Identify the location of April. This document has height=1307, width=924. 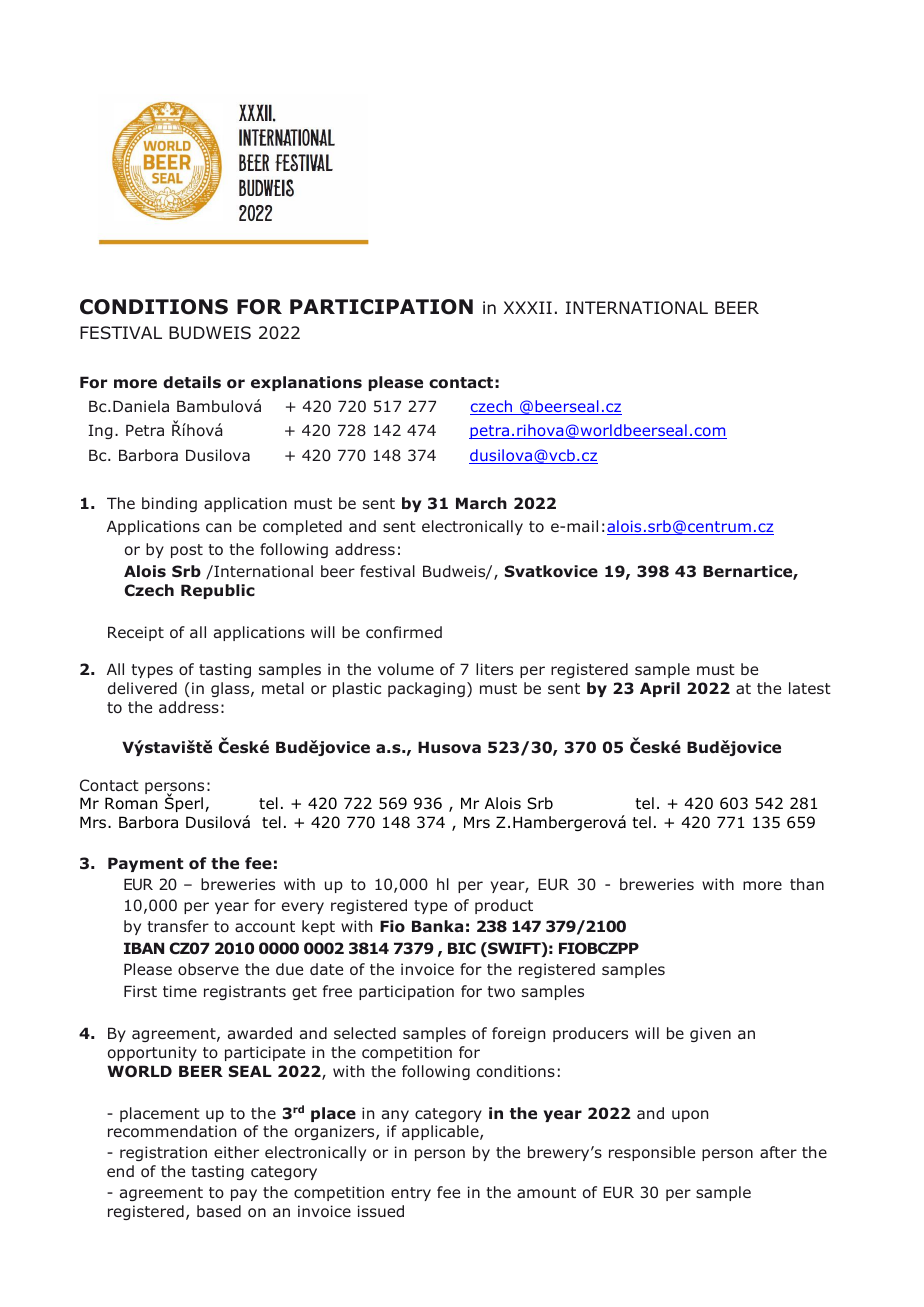
(660, 689).
